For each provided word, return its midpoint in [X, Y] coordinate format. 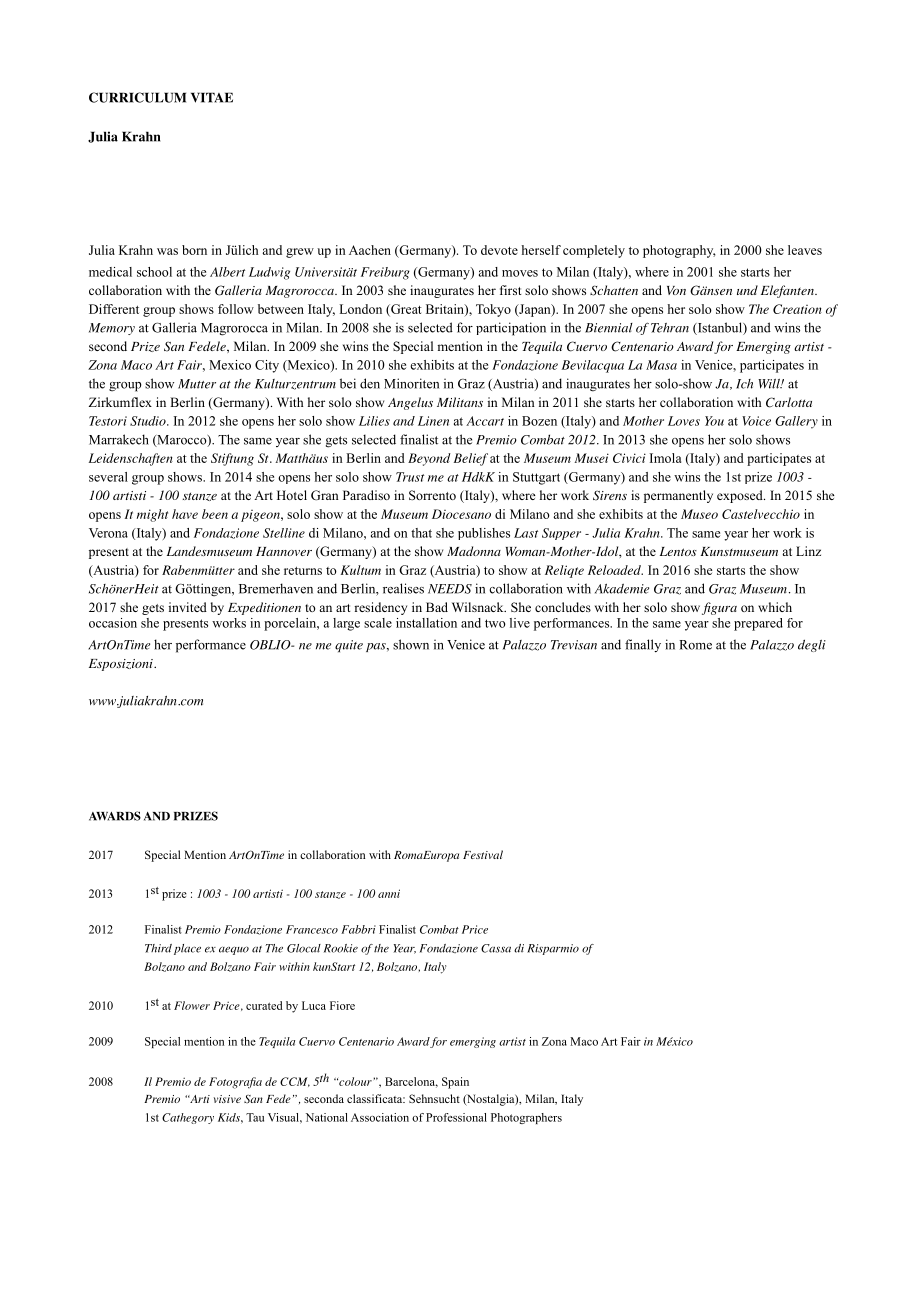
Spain [455, 1083]
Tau [255, 1117]
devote [499, 250]
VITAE [212, 97]
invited [188, 607]
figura [719, 608]
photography [679, 251]
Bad [437, 607]
